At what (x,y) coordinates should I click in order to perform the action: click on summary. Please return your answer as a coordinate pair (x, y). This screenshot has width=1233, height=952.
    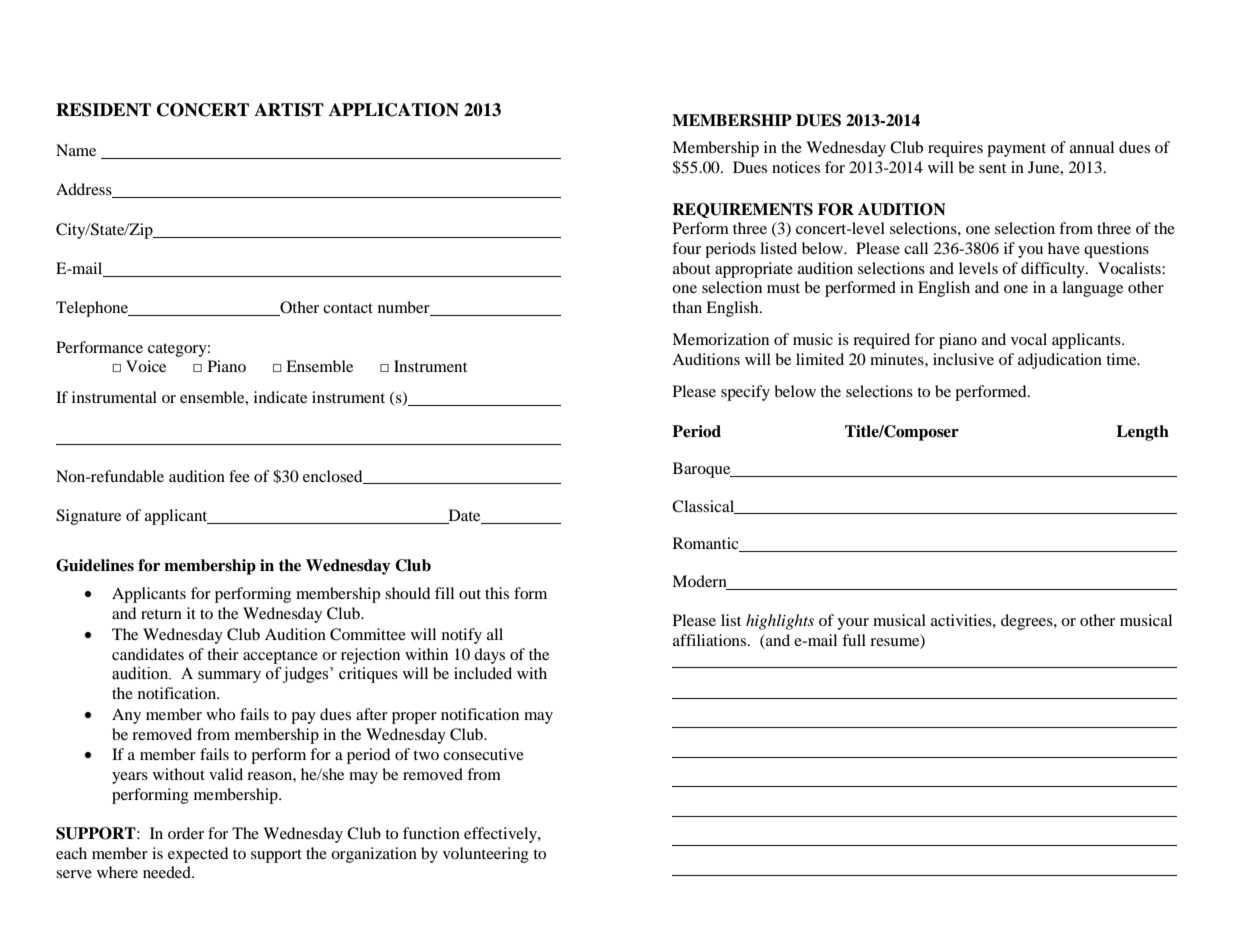
    Looking at the image, I should click on (229, 677).
